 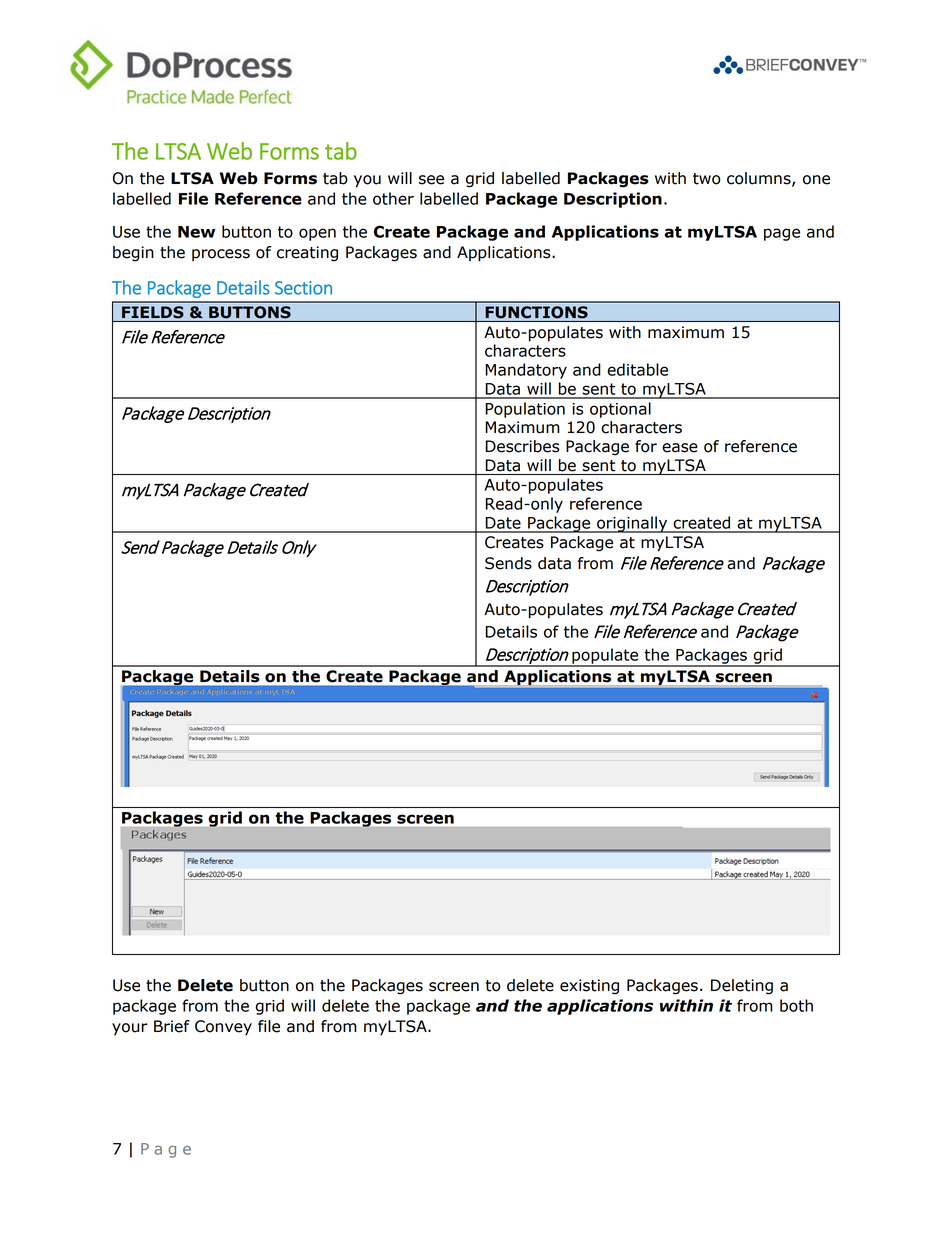 What do you see at coordinates (632, 524) in the page?
I see `originally` at bounding box center [632, 524].
